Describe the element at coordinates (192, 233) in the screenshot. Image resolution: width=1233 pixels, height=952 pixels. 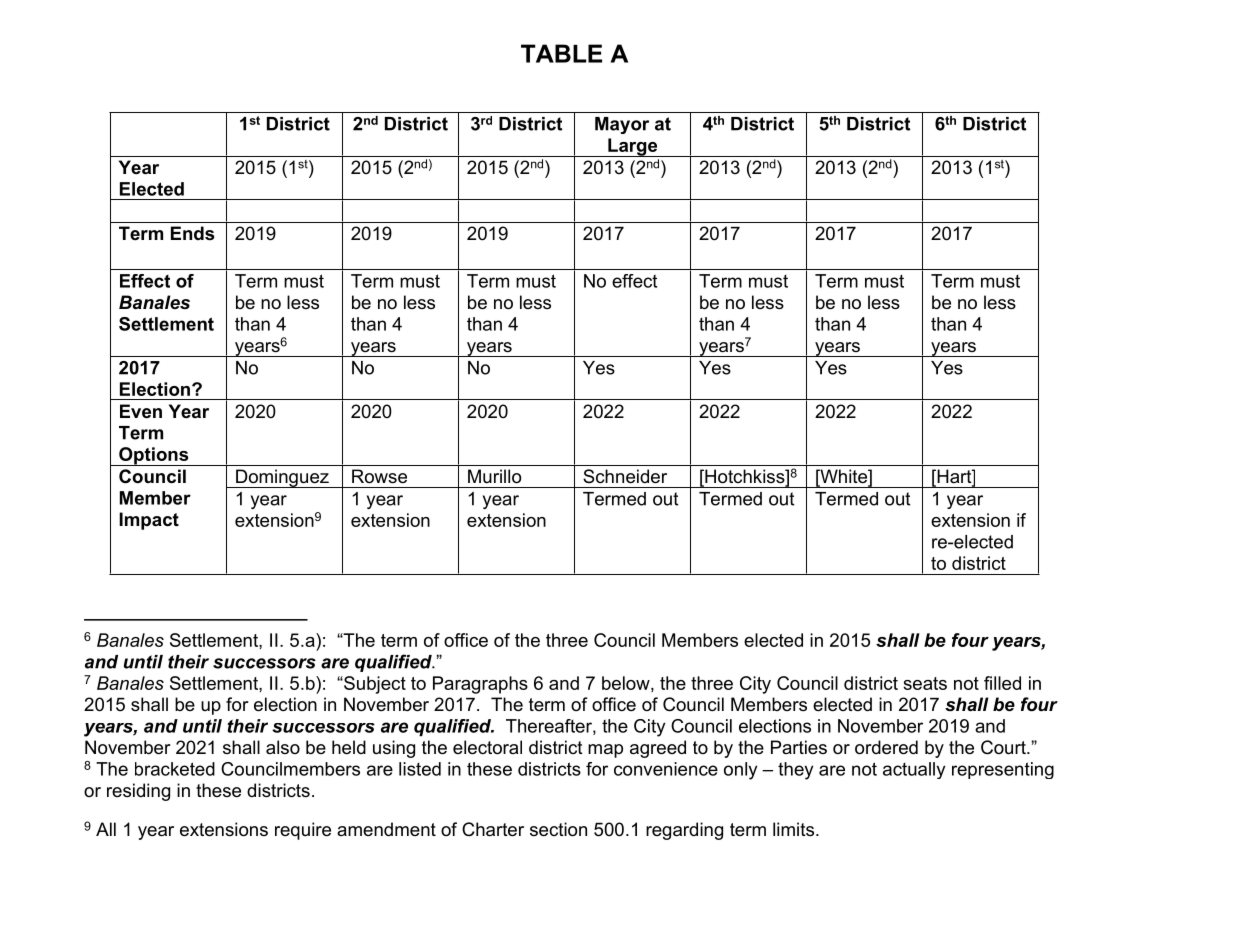
I see `Ends` at that location.
